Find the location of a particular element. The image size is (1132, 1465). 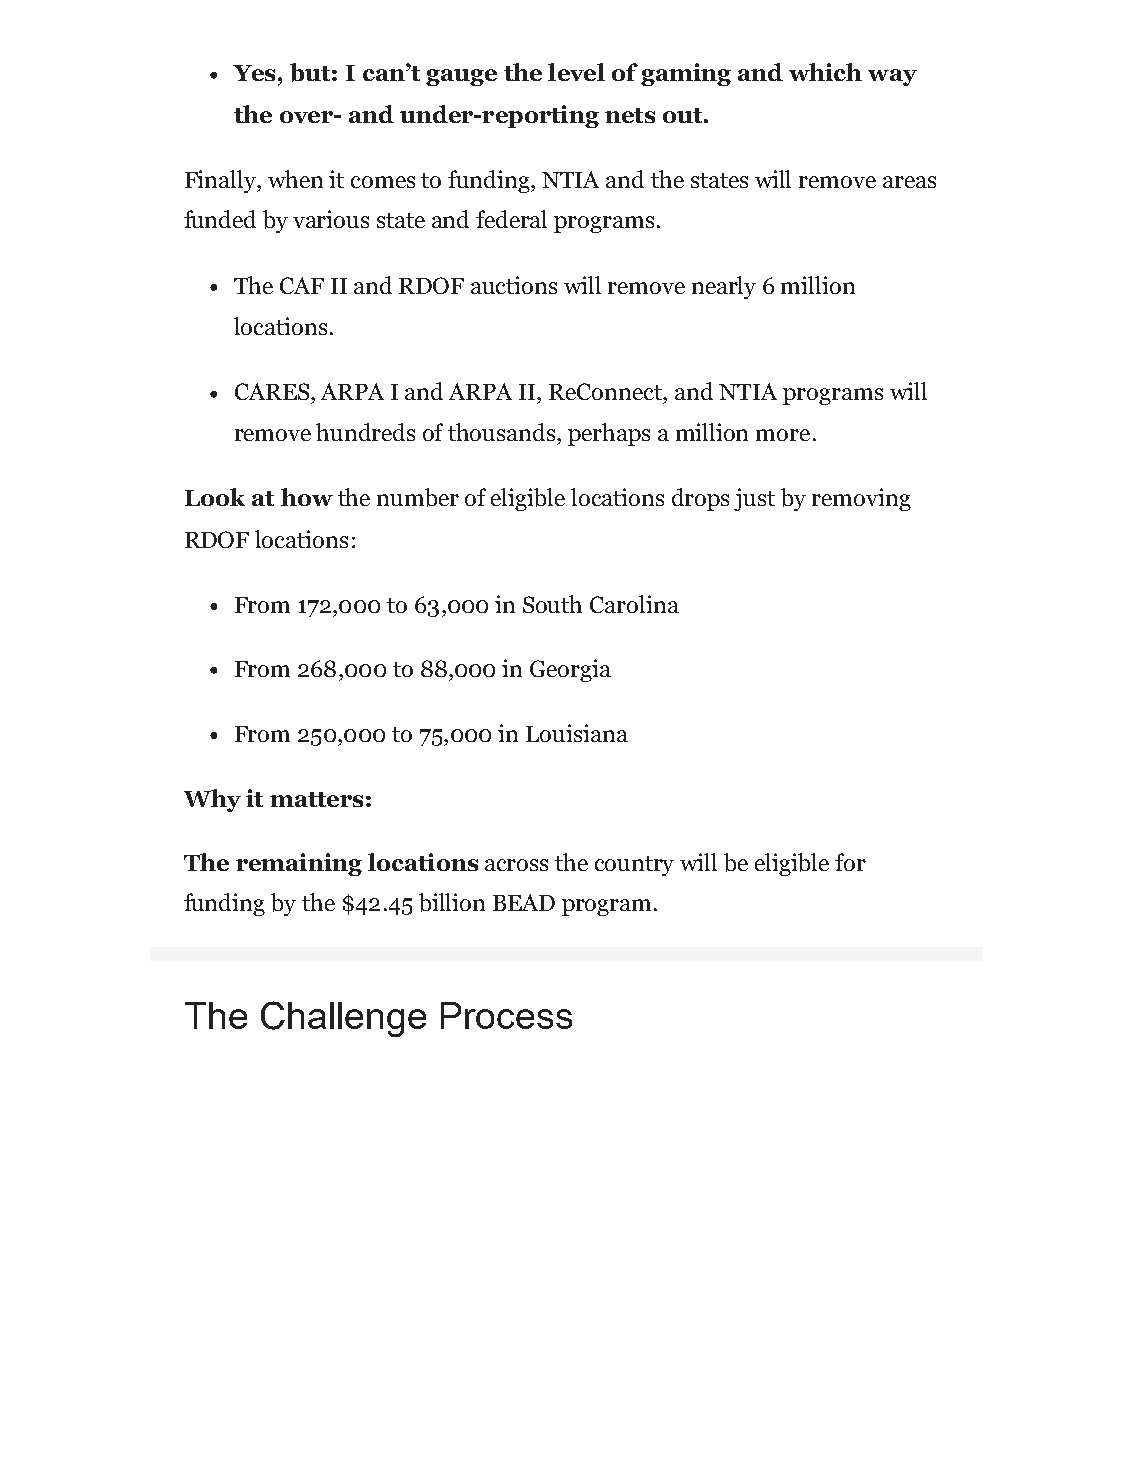

which is located at coordinates (825, 72).
